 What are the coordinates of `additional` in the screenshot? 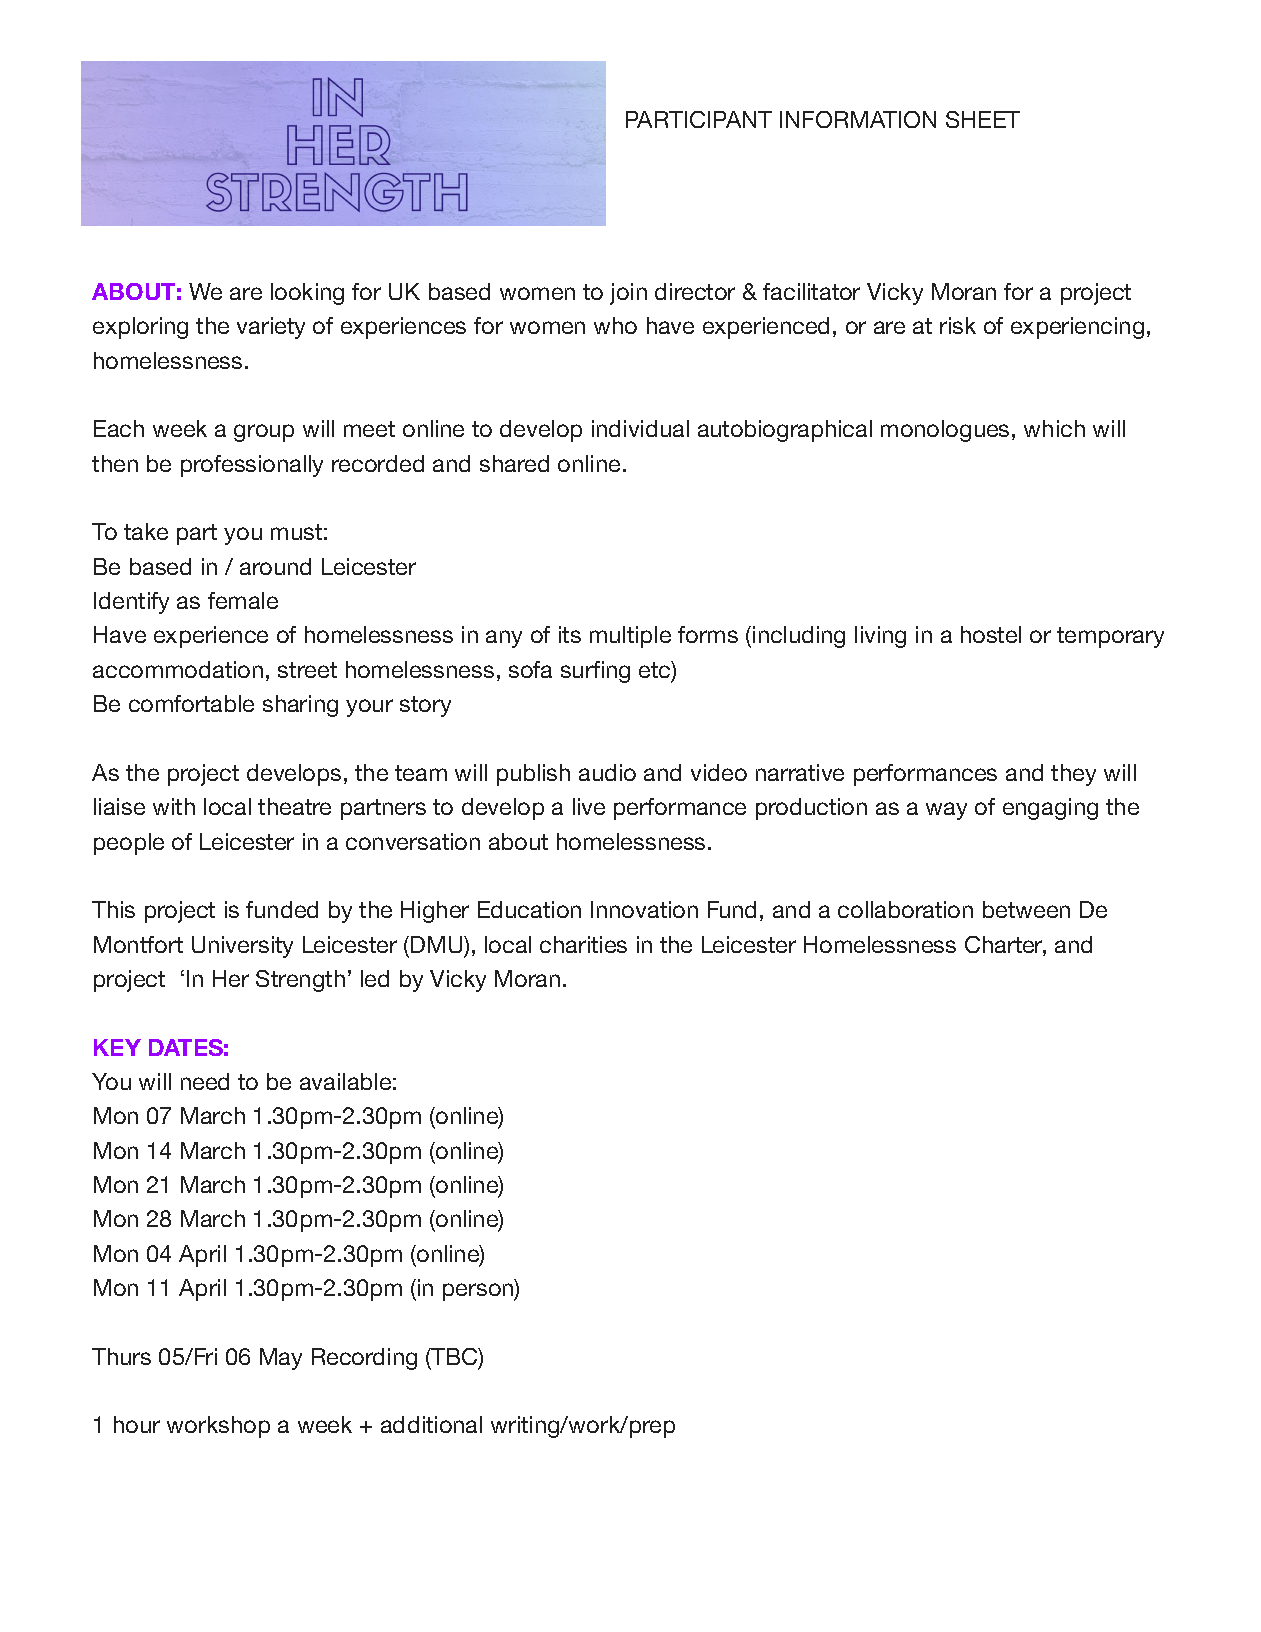 It's located at (431, 1424).
